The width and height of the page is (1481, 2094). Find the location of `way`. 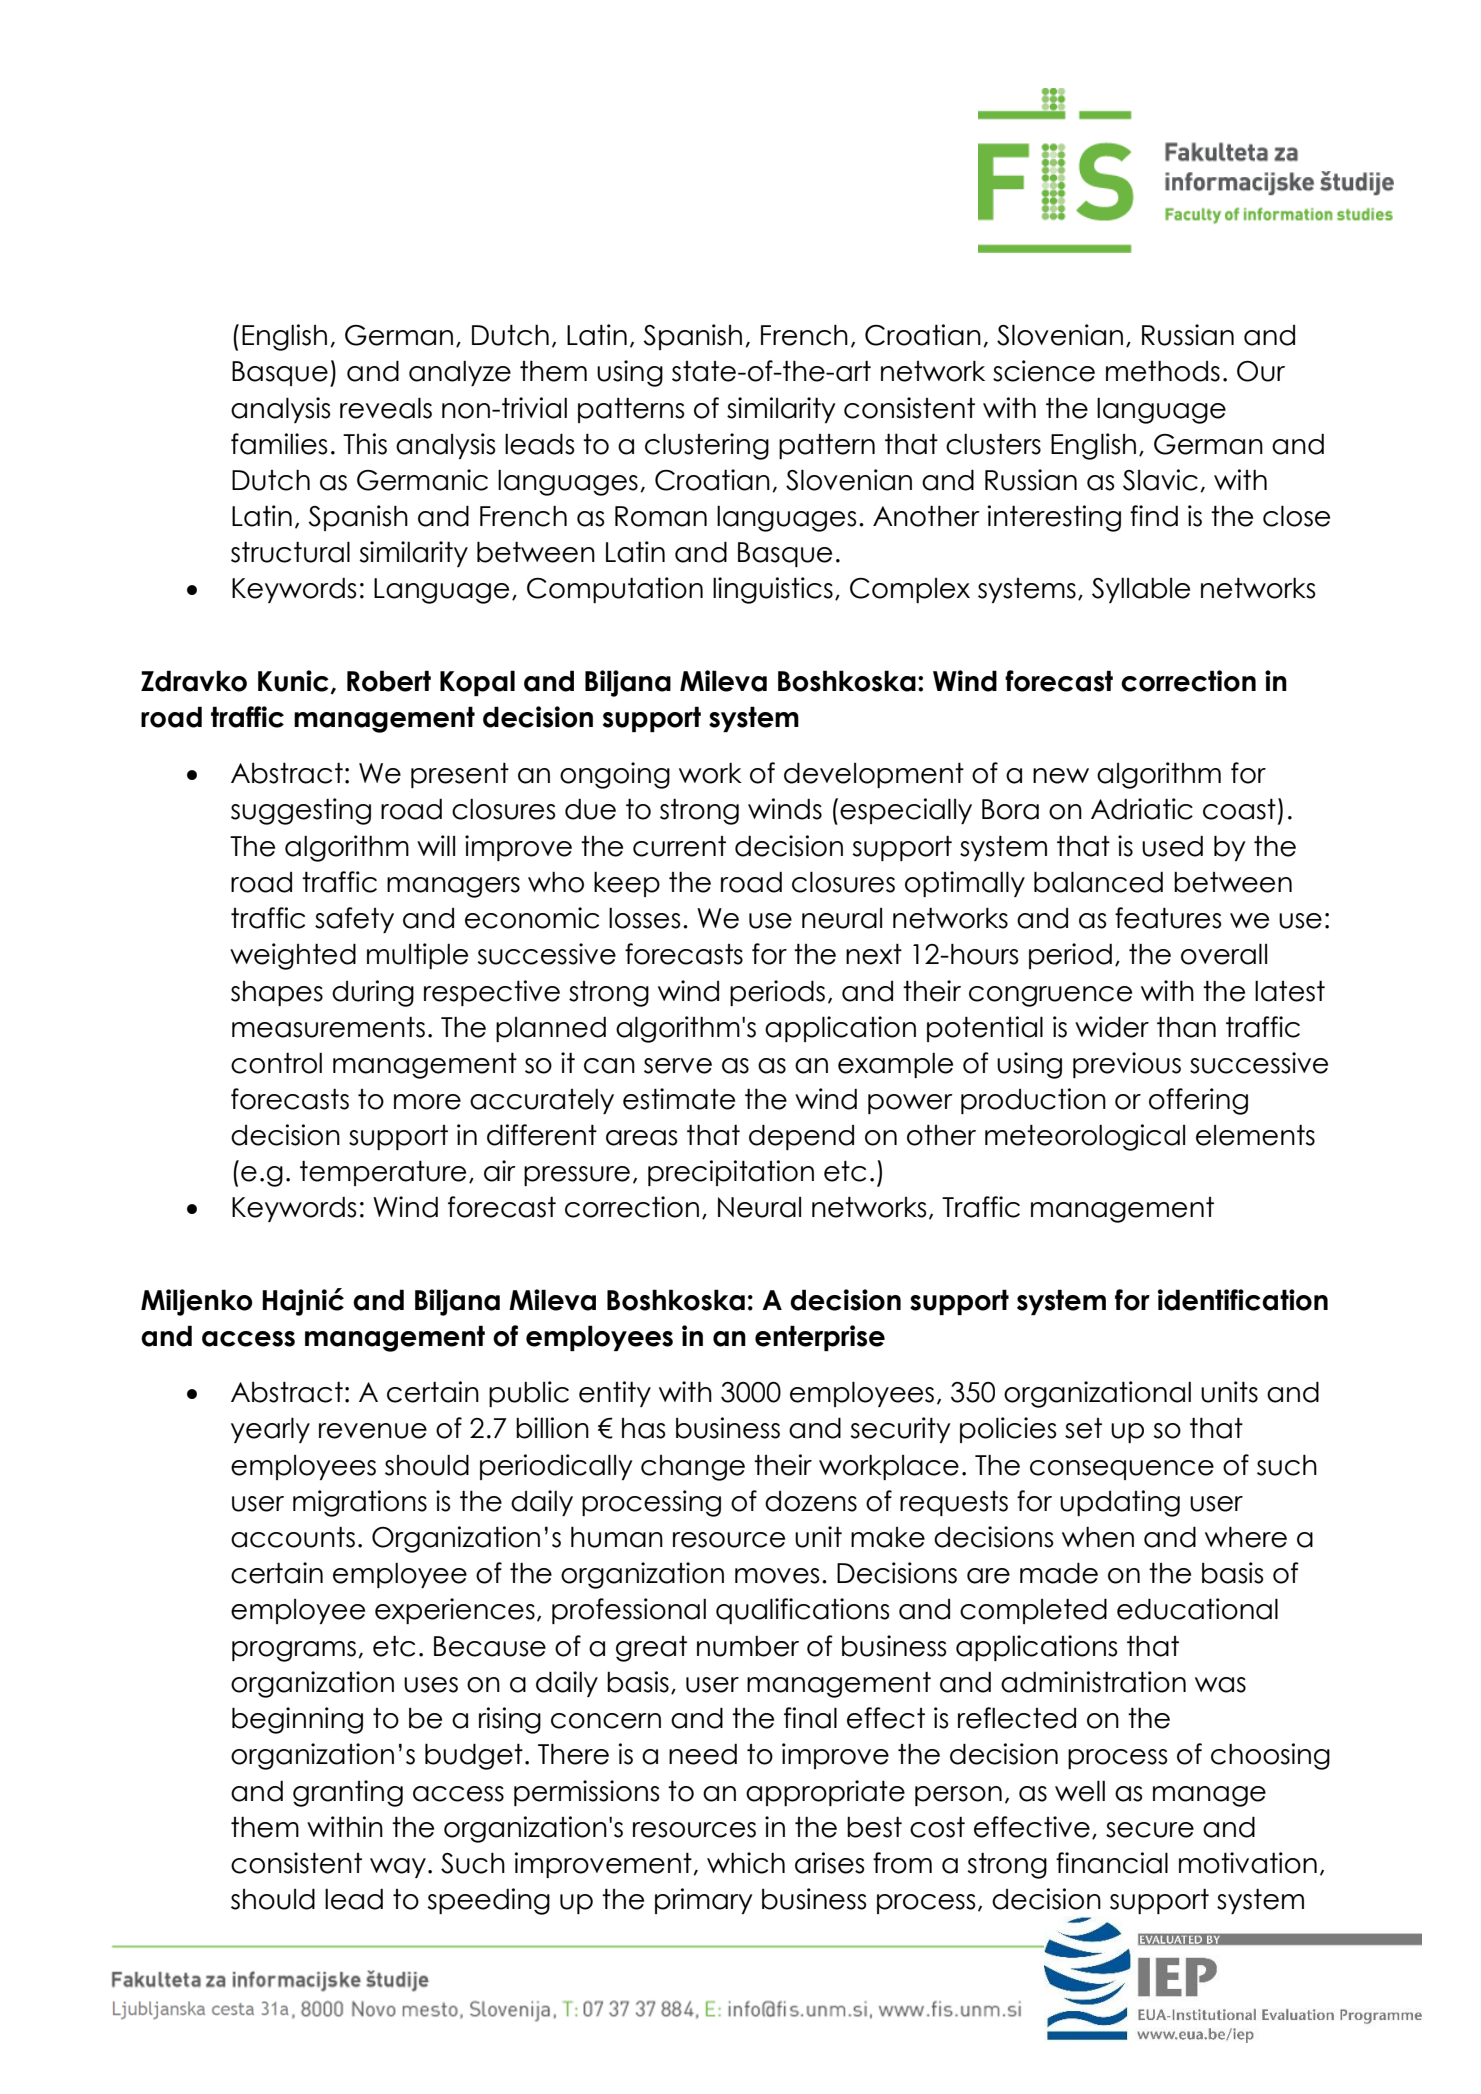

way is located at coordinates (398, 1868).
